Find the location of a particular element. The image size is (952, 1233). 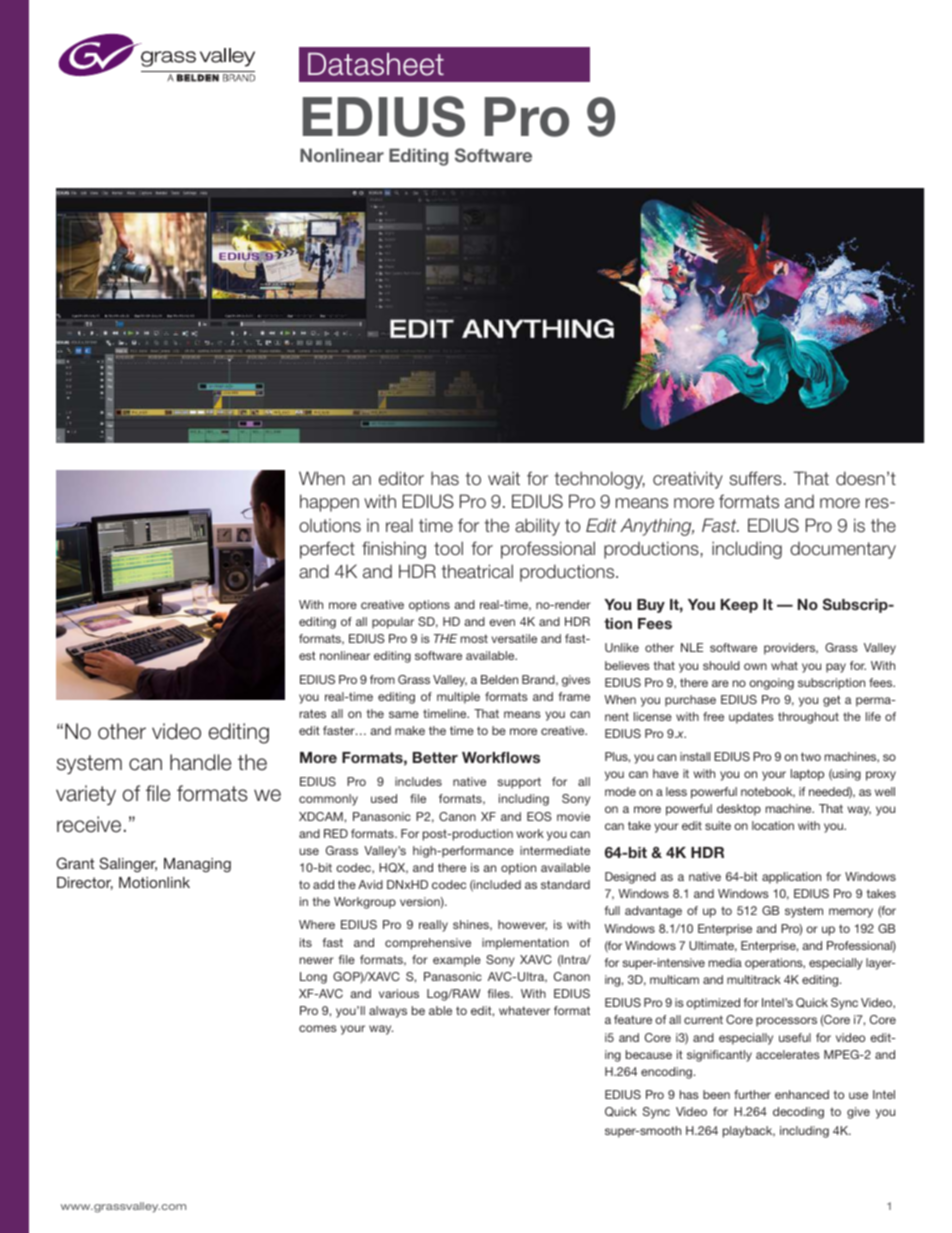

always is located at coordinates (388, 1012).
